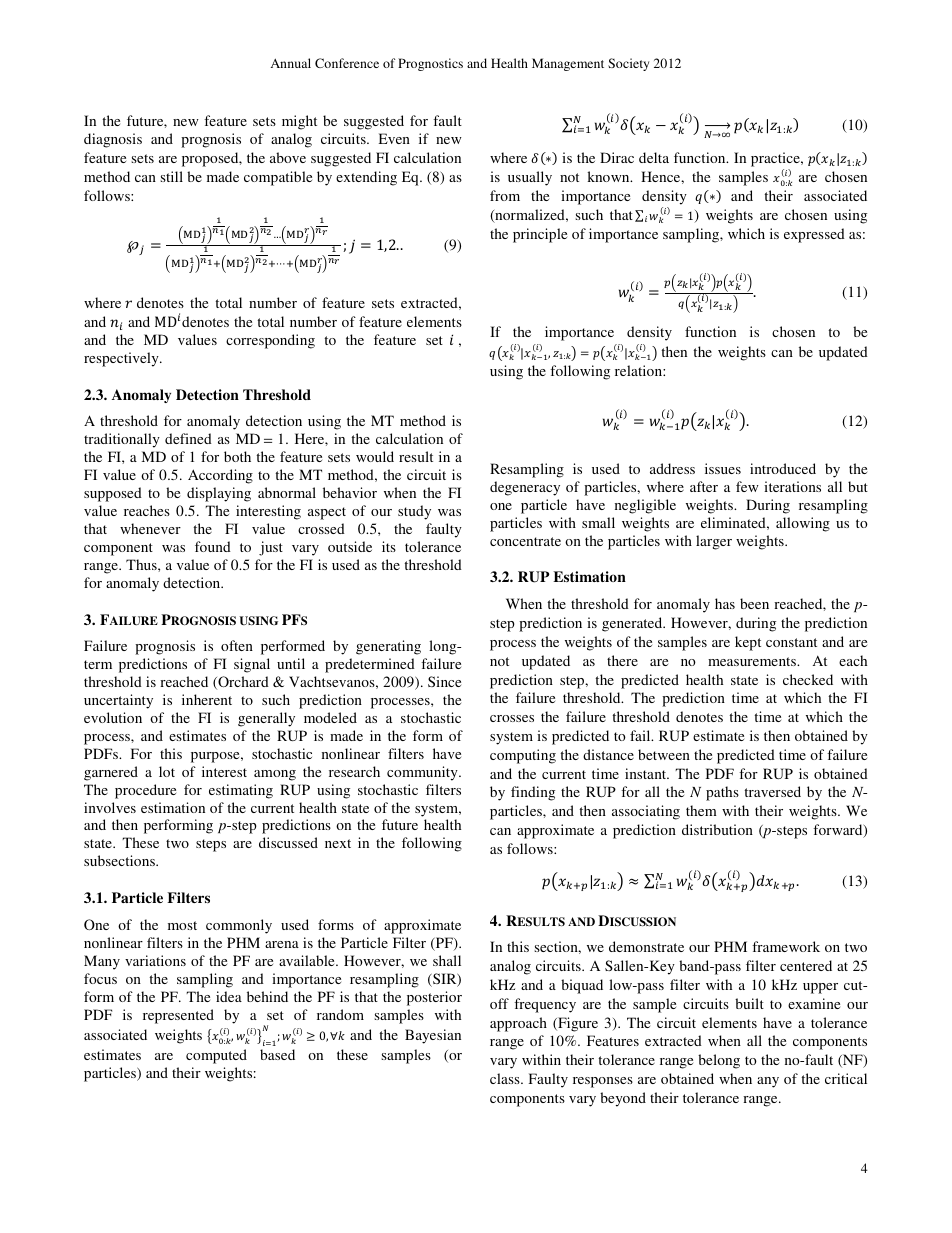  I want to click on class, so click(506, 1078).
